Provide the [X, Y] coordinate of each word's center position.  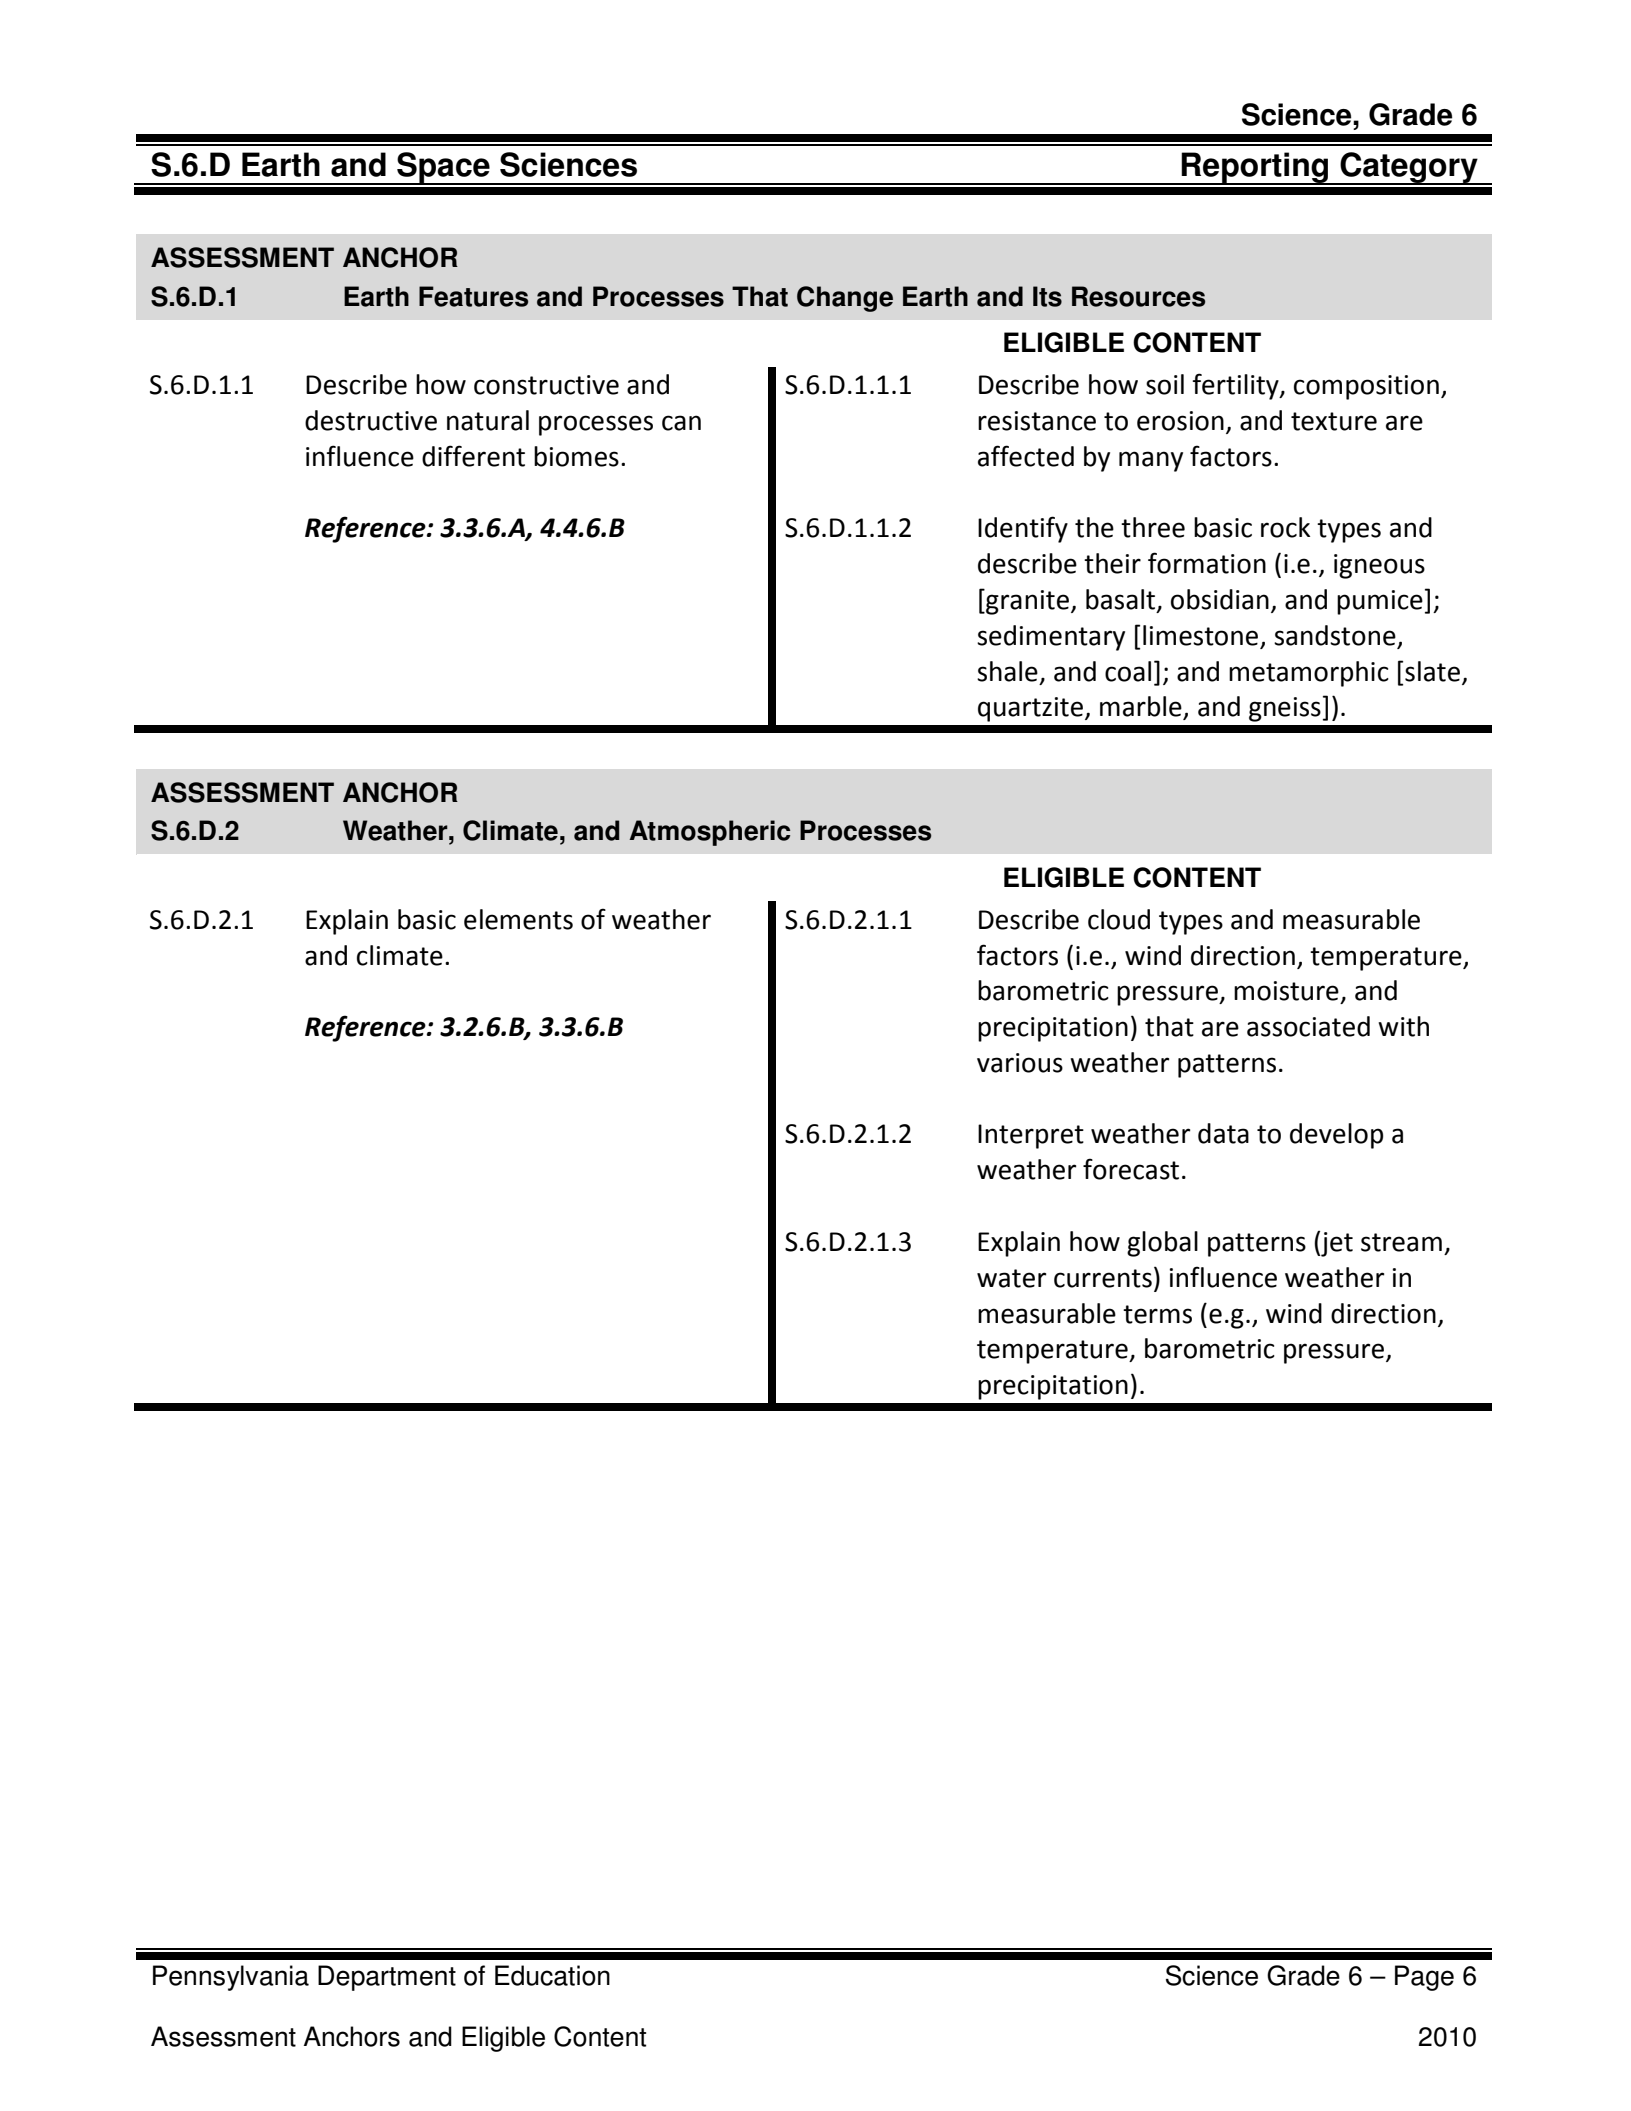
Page [1424, 1978]
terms [1157, 1314]
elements [518, 919]
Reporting [1255, 168]
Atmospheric [709, 833]
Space [443, 168]
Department [387, 1978]
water [1011, 1278]
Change [845, 299]
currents [1103, 1278]
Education [552, 1975]
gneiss [1285, 709]
